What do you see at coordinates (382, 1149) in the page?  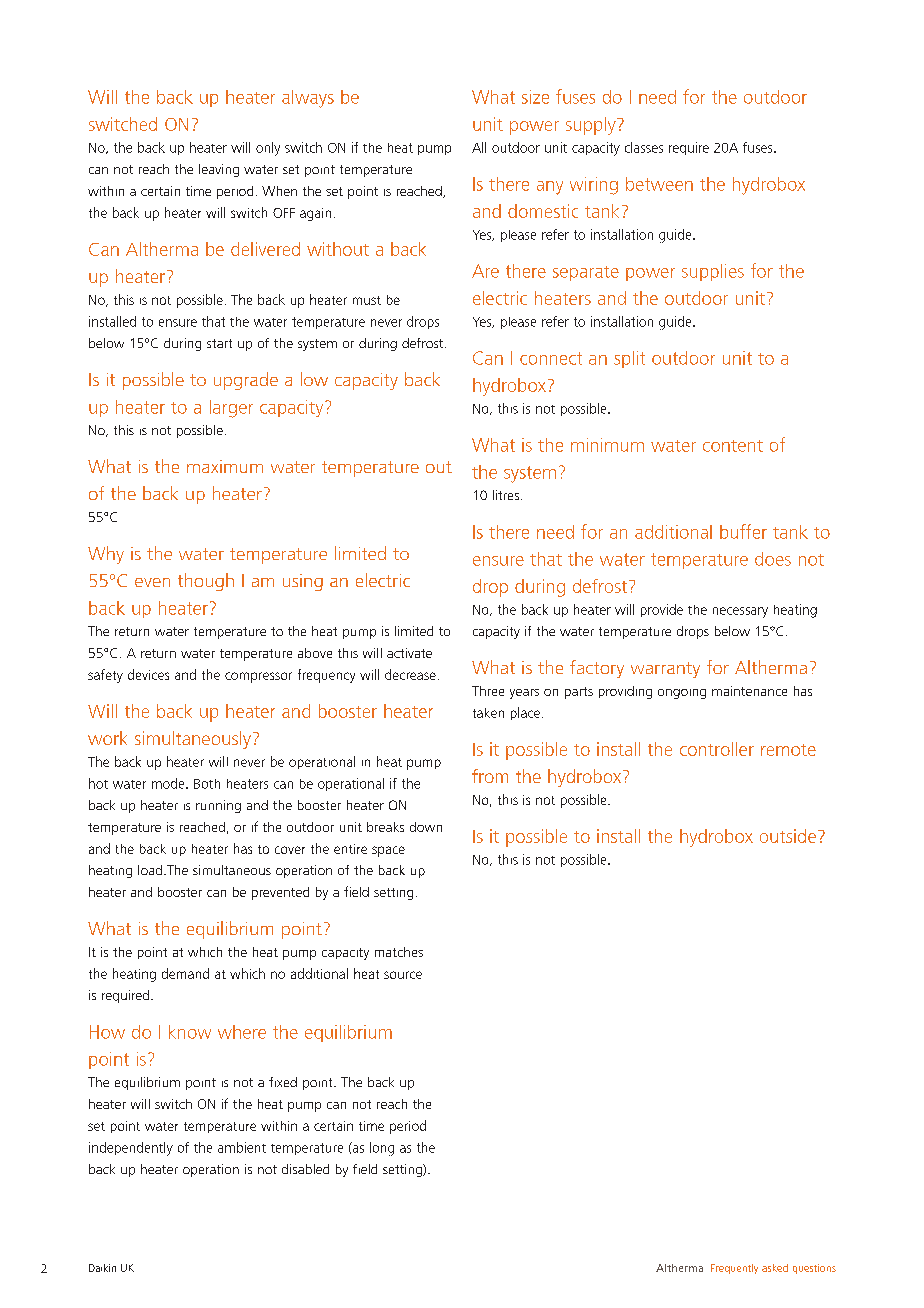 I see `long` at bounding box center [382, 1149].
